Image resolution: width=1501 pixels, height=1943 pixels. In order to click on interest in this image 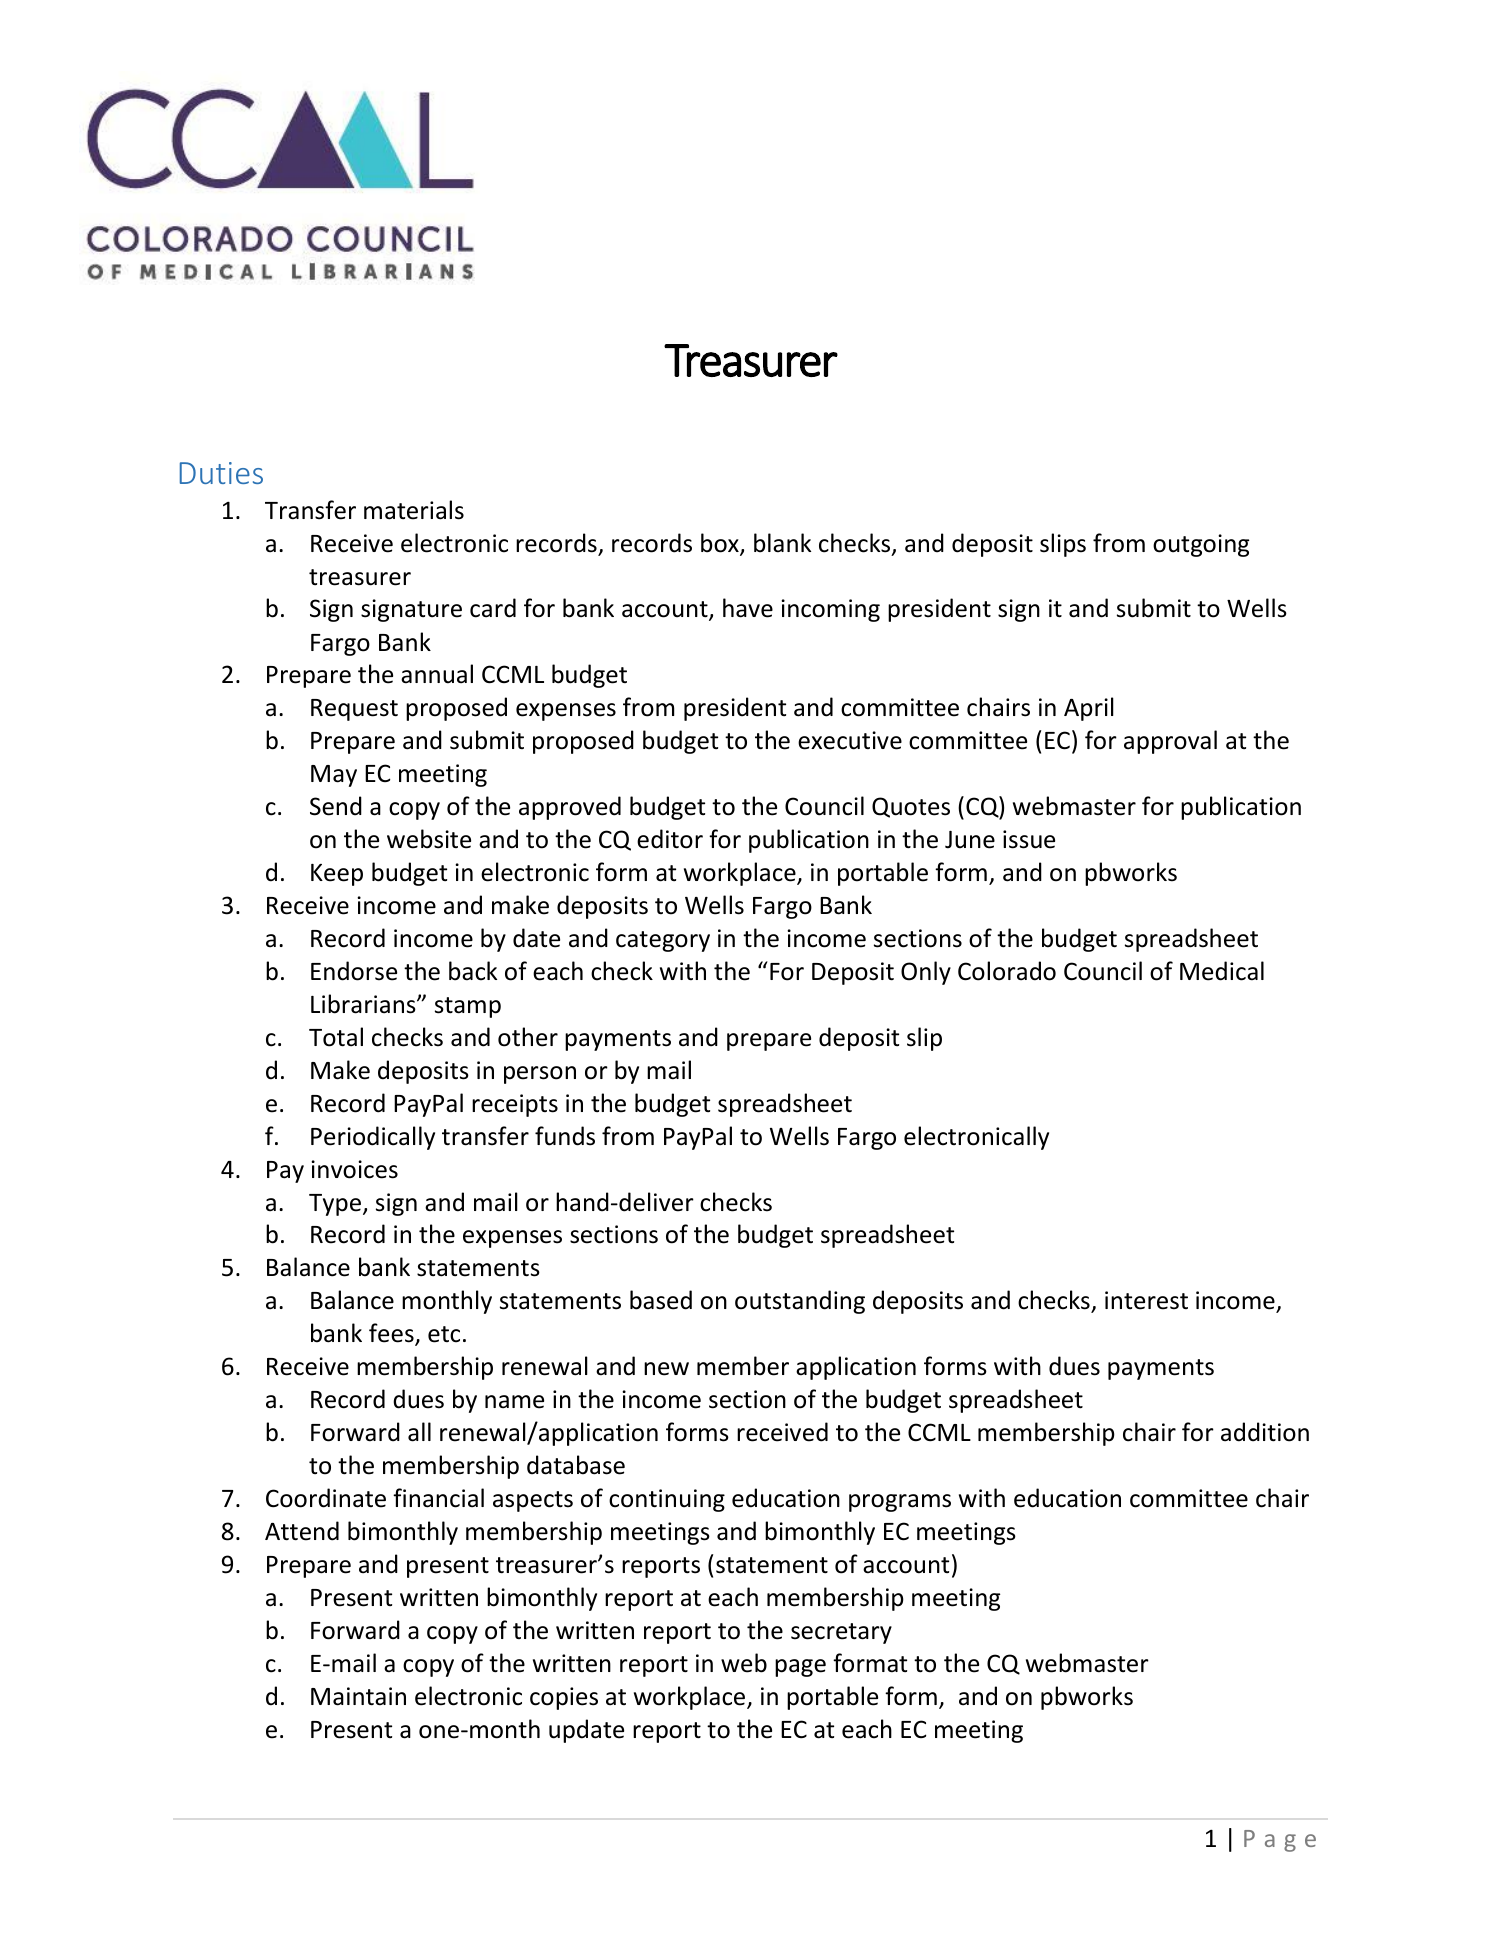, I will do `click(1146, 1300)`.
